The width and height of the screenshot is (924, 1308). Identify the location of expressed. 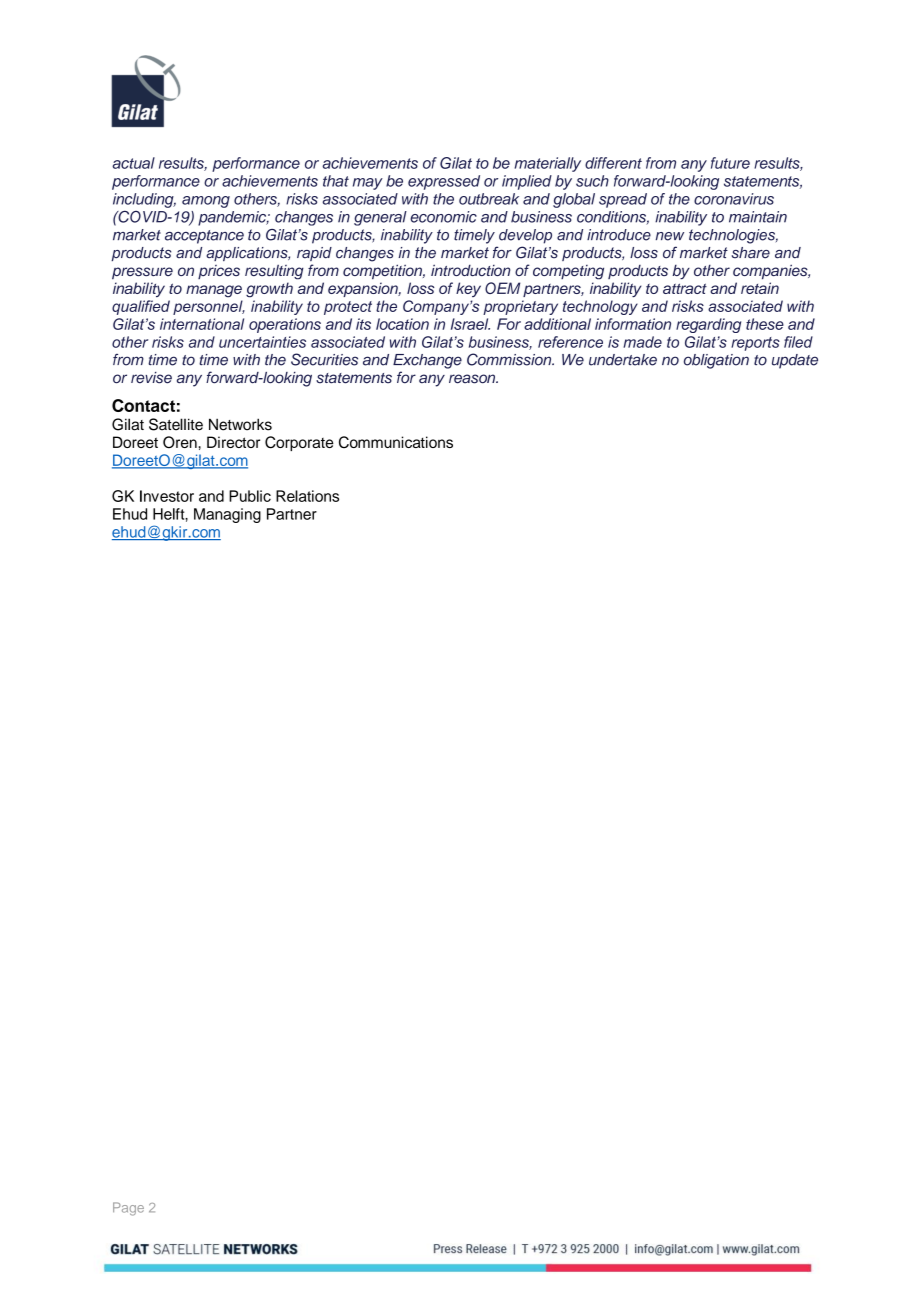
(444, 182).
